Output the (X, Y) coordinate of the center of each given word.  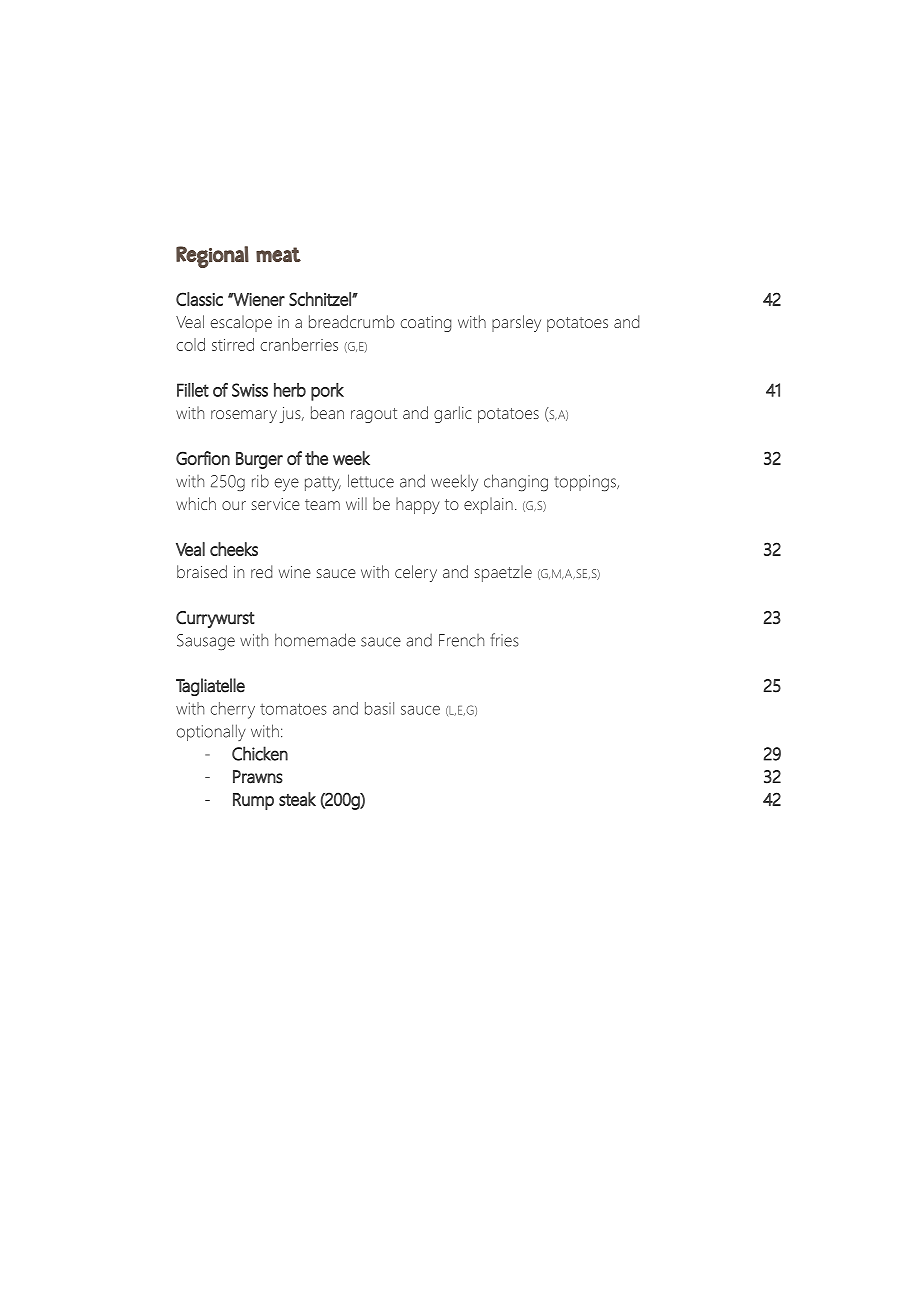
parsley (516, 323)
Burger (259, 460)
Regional (212, 257)
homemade (315, 640)
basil (379, 708)
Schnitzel (321, 299)
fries (504, 640)
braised (202, 571)
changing (516, 483)
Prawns (258, 777)
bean (327, 412)
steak (297, 799)
